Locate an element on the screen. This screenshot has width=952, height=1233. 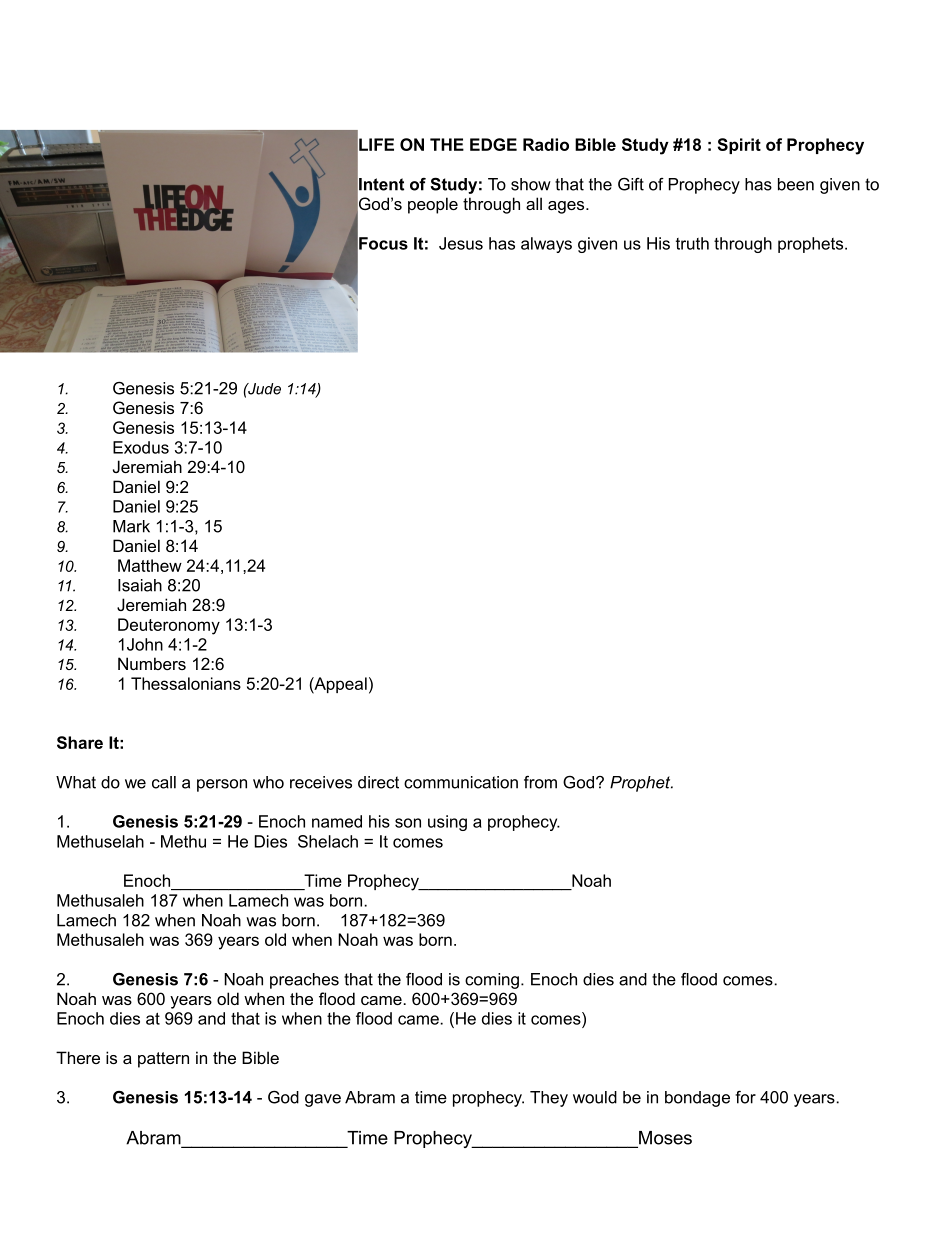
EDGE is located at coordinates (493, 144).
